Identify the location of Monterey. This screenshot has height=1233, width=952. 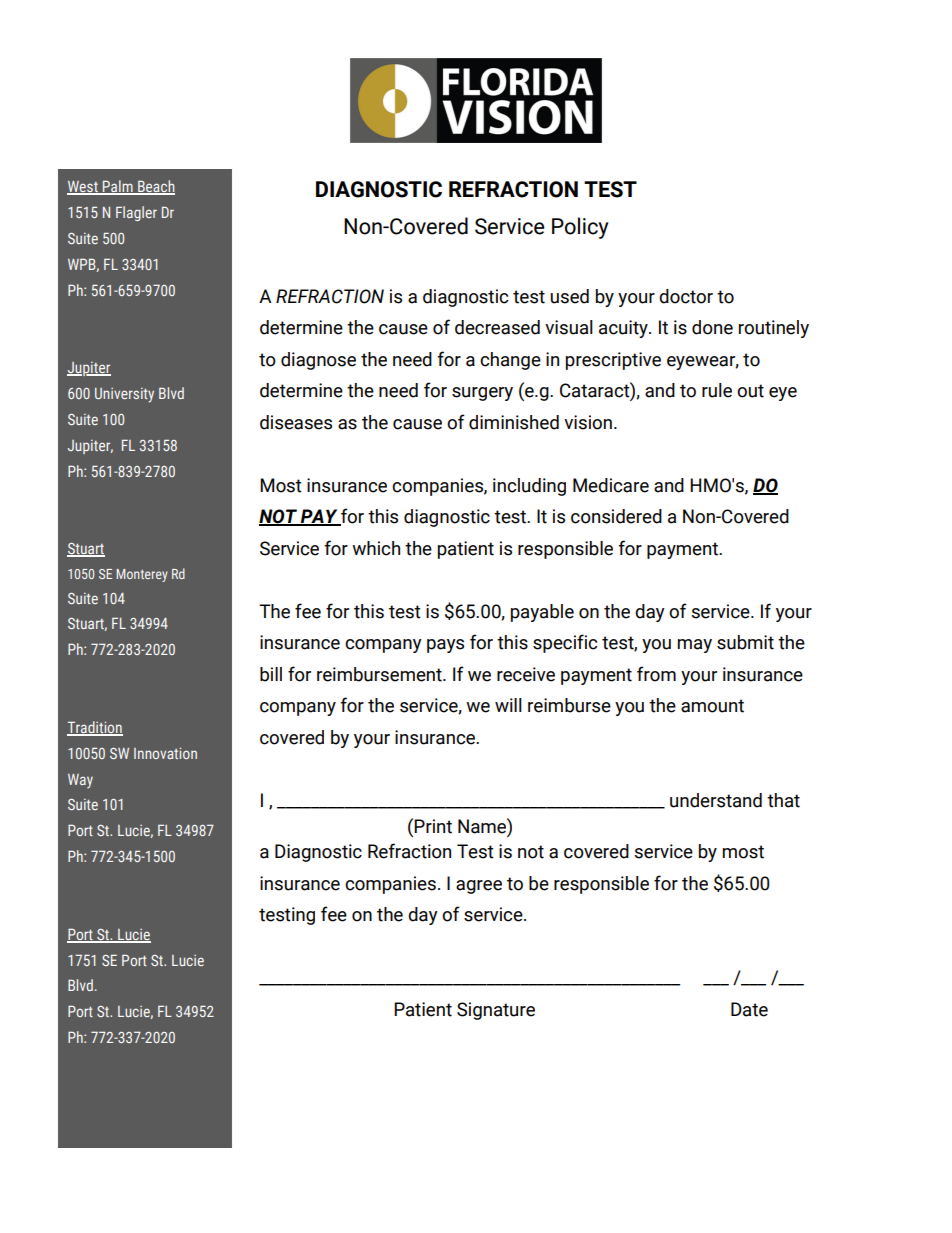
(142, 575).
